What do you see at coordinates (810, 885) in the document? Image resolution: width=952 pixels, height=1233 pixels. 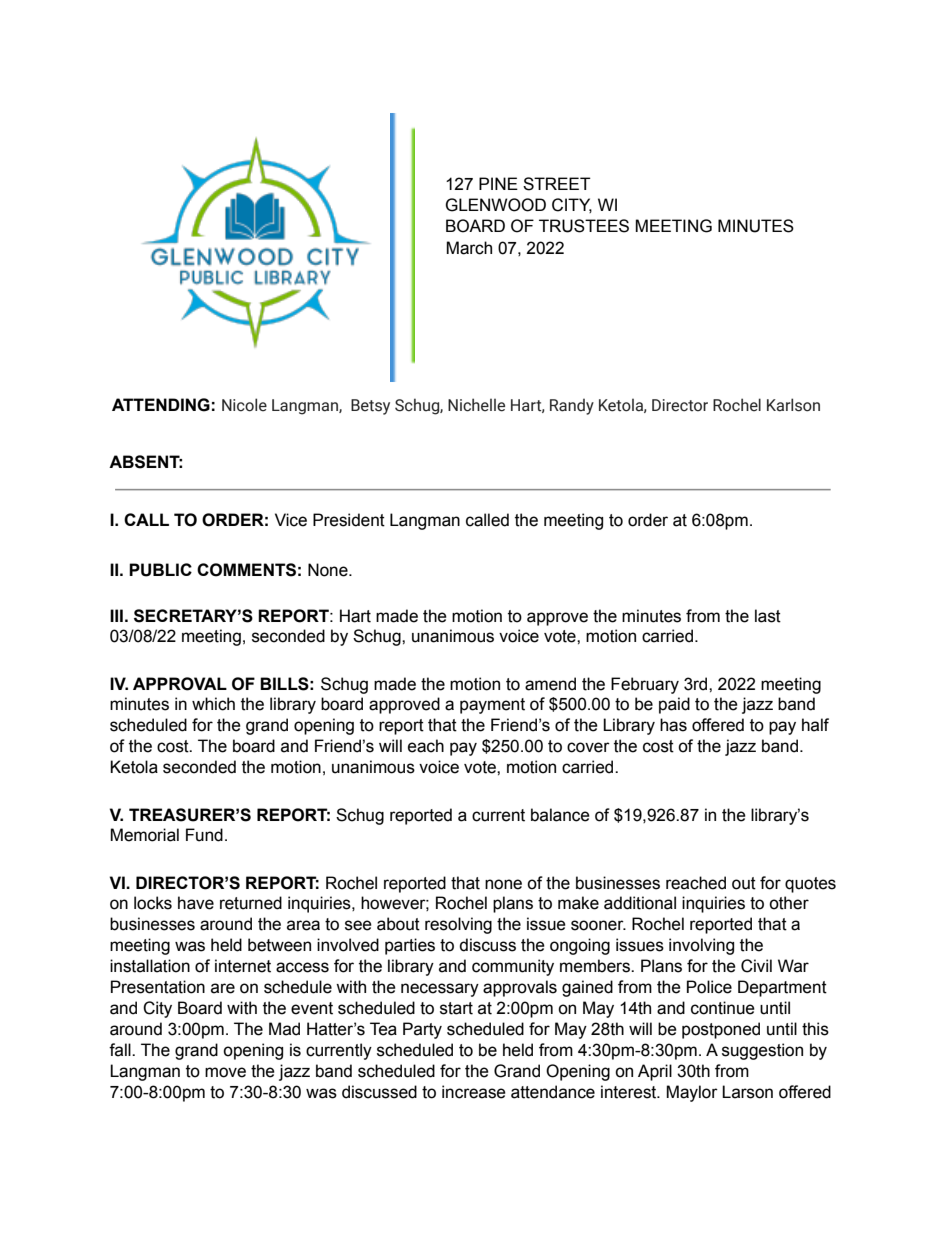 I see `quotes` at bounding box center [810, 885].
